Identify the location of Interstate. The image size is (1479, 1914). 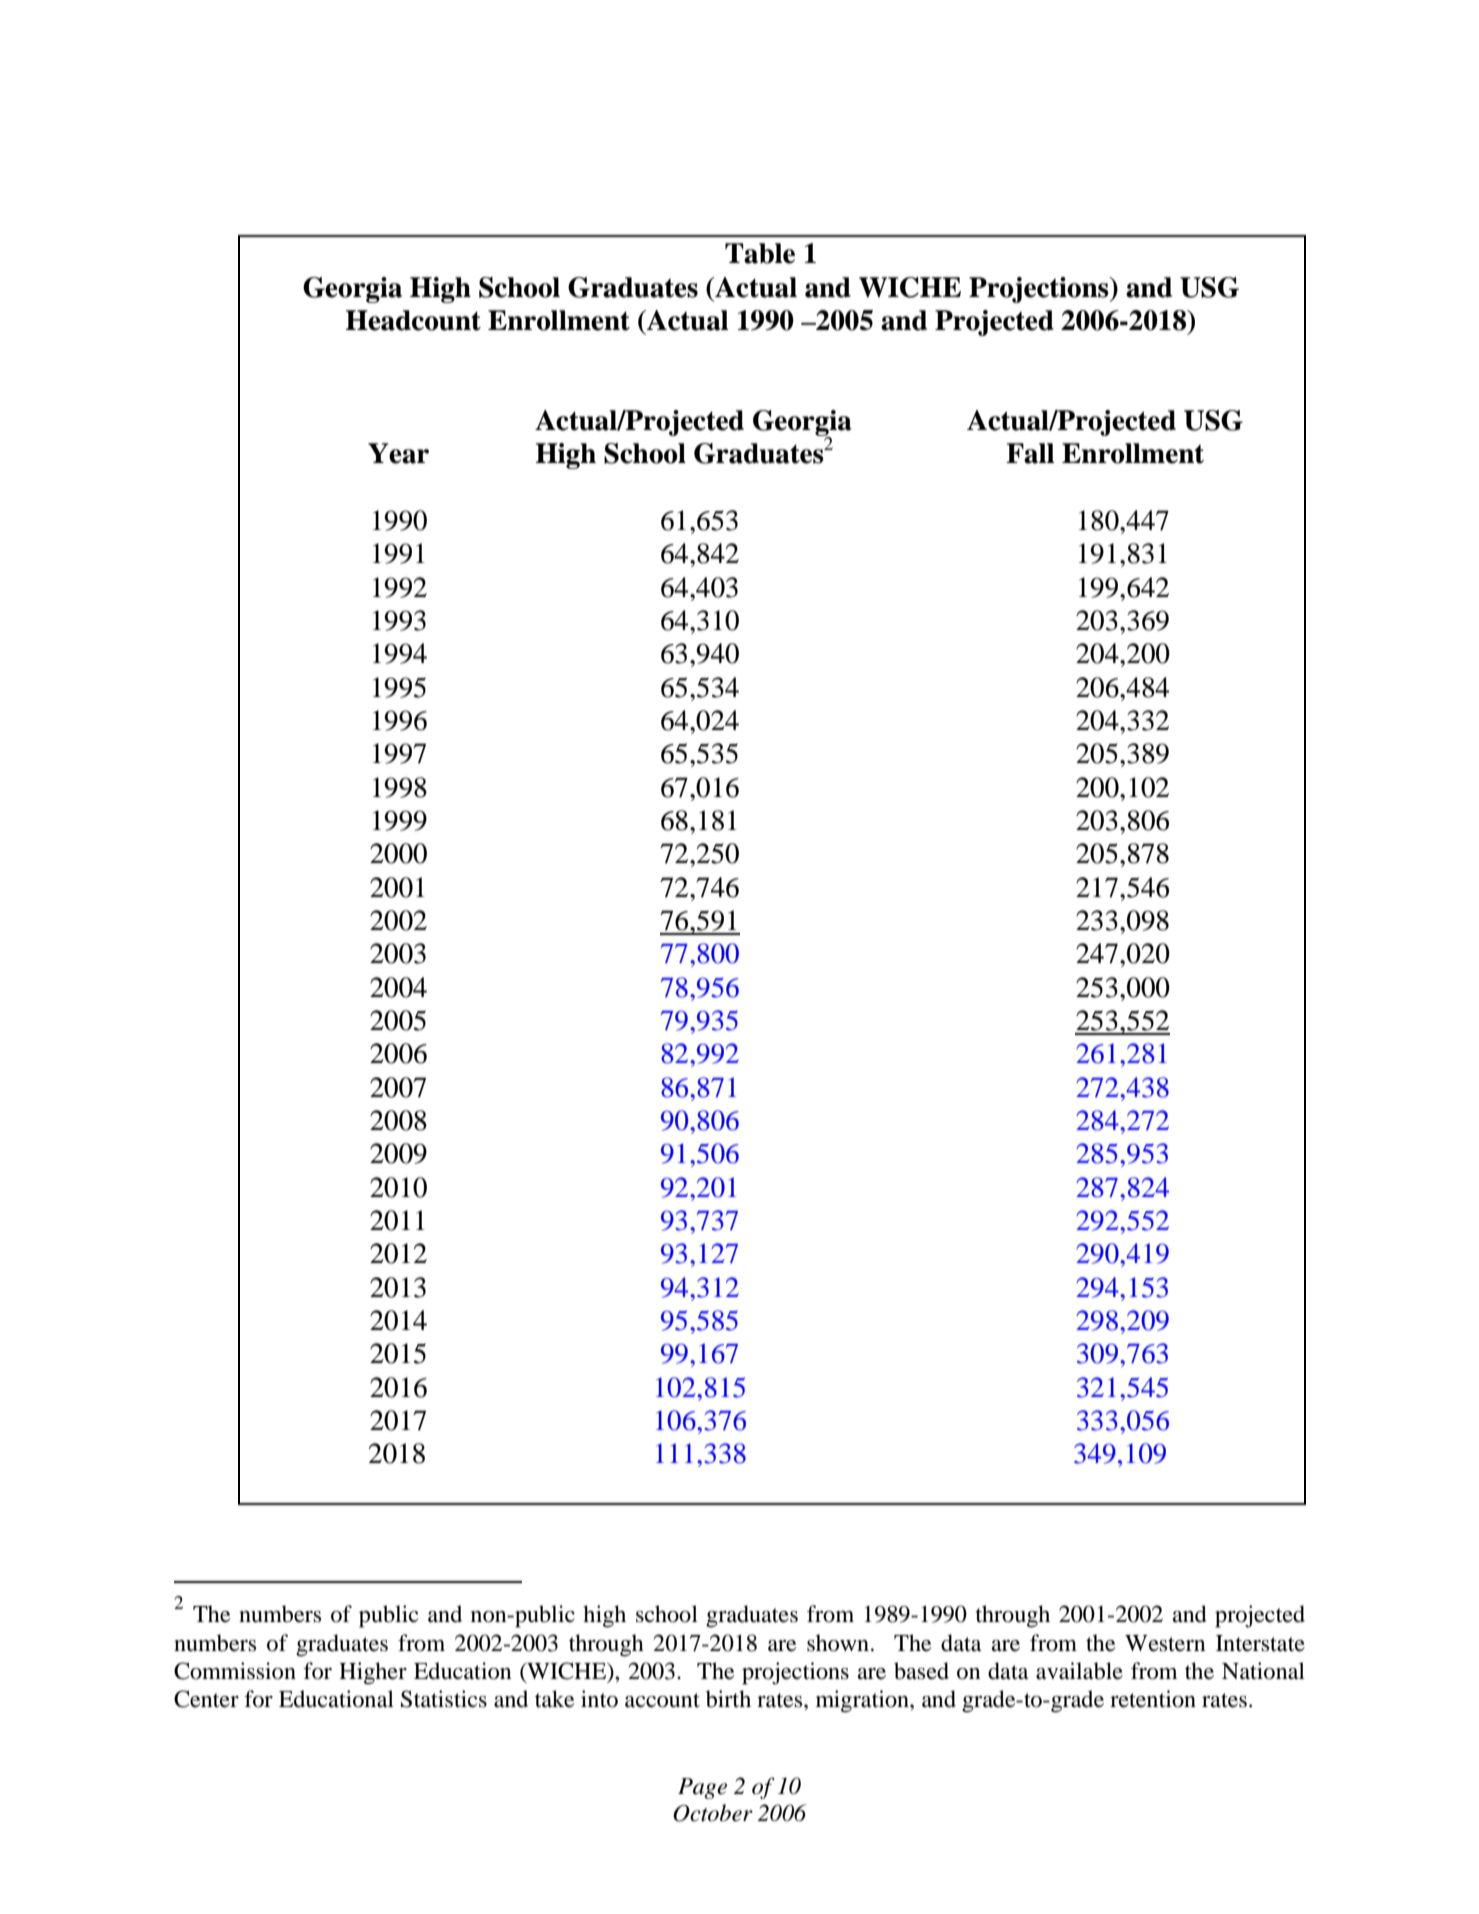
(1260, 1643).
